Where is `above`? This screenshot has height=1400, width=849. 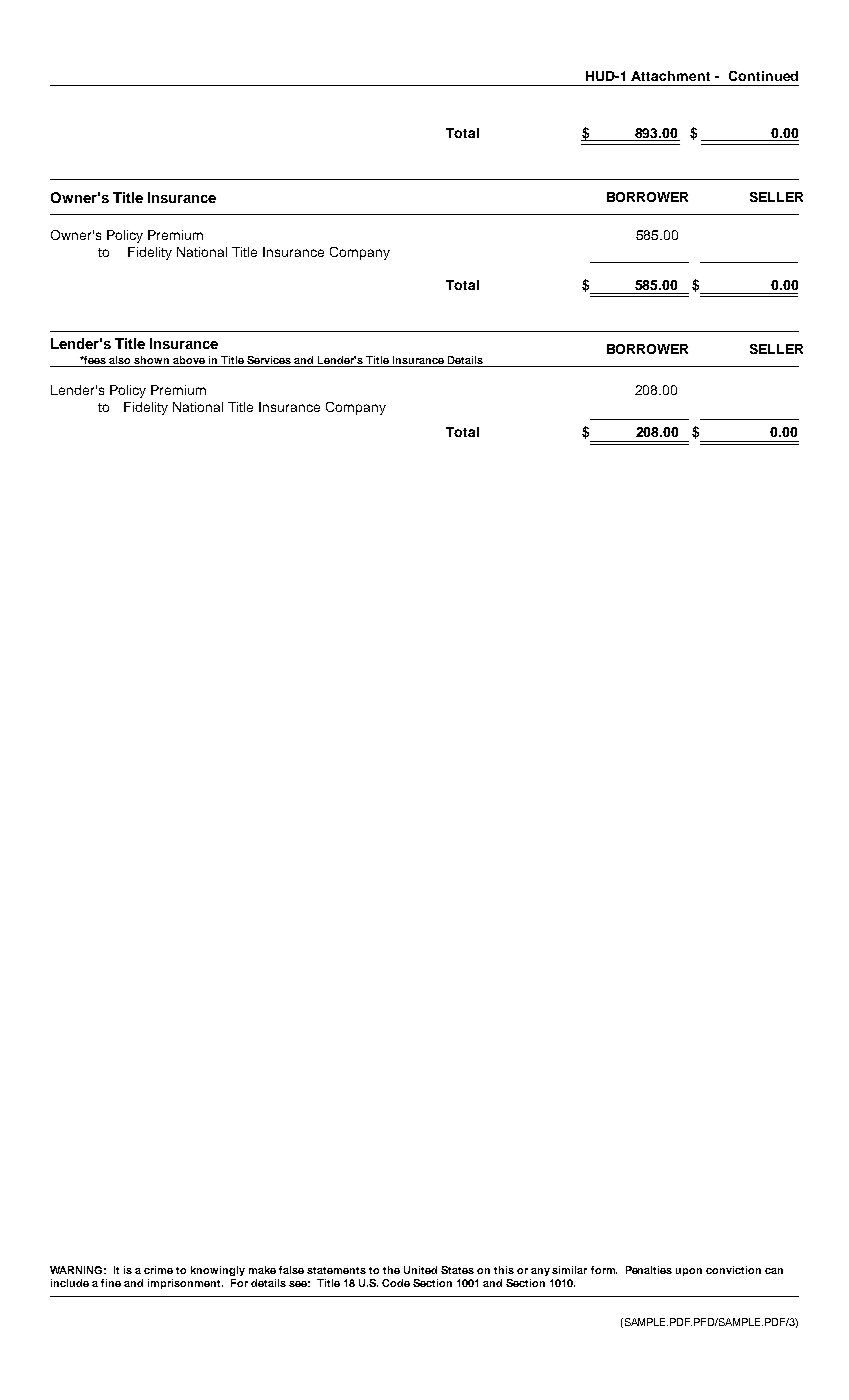
above is located at coordinates (189, 361).
